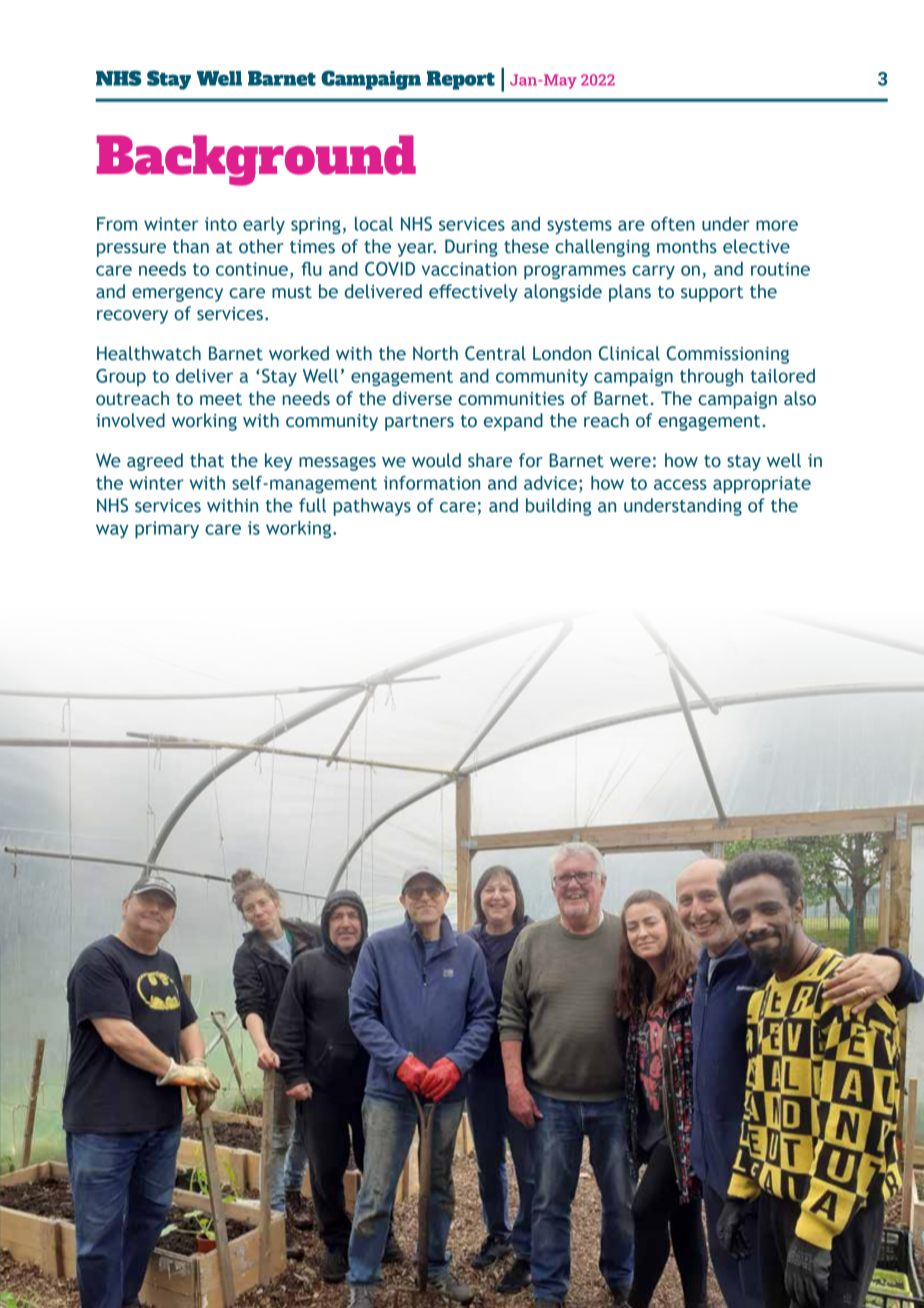  Describe the element at coordinates (177, 295) in the page. I see `emergency` at that location.
